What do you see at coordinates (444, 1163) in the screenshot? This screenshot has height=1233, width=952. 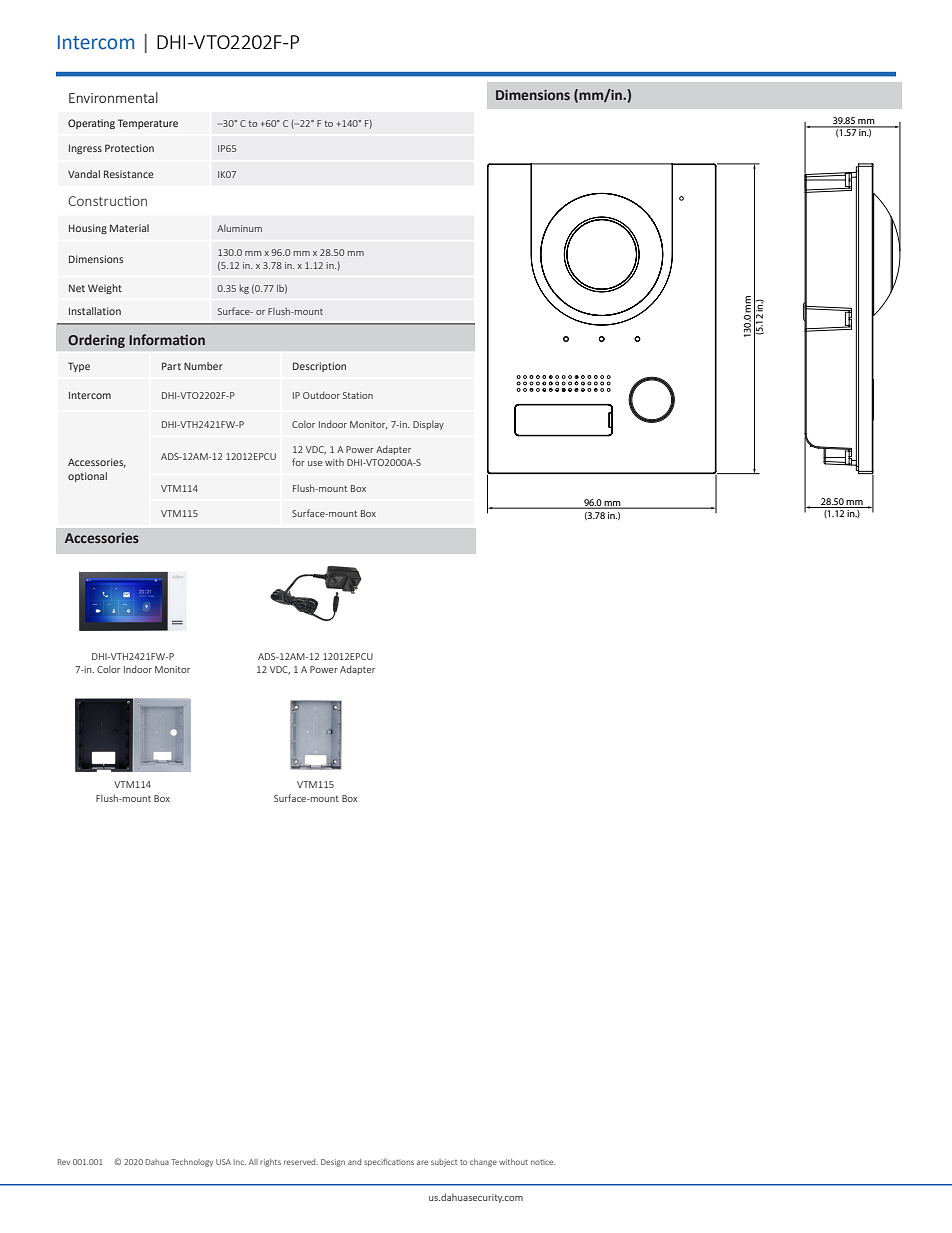 I see `subject` at bounding box center [444, 1163].
